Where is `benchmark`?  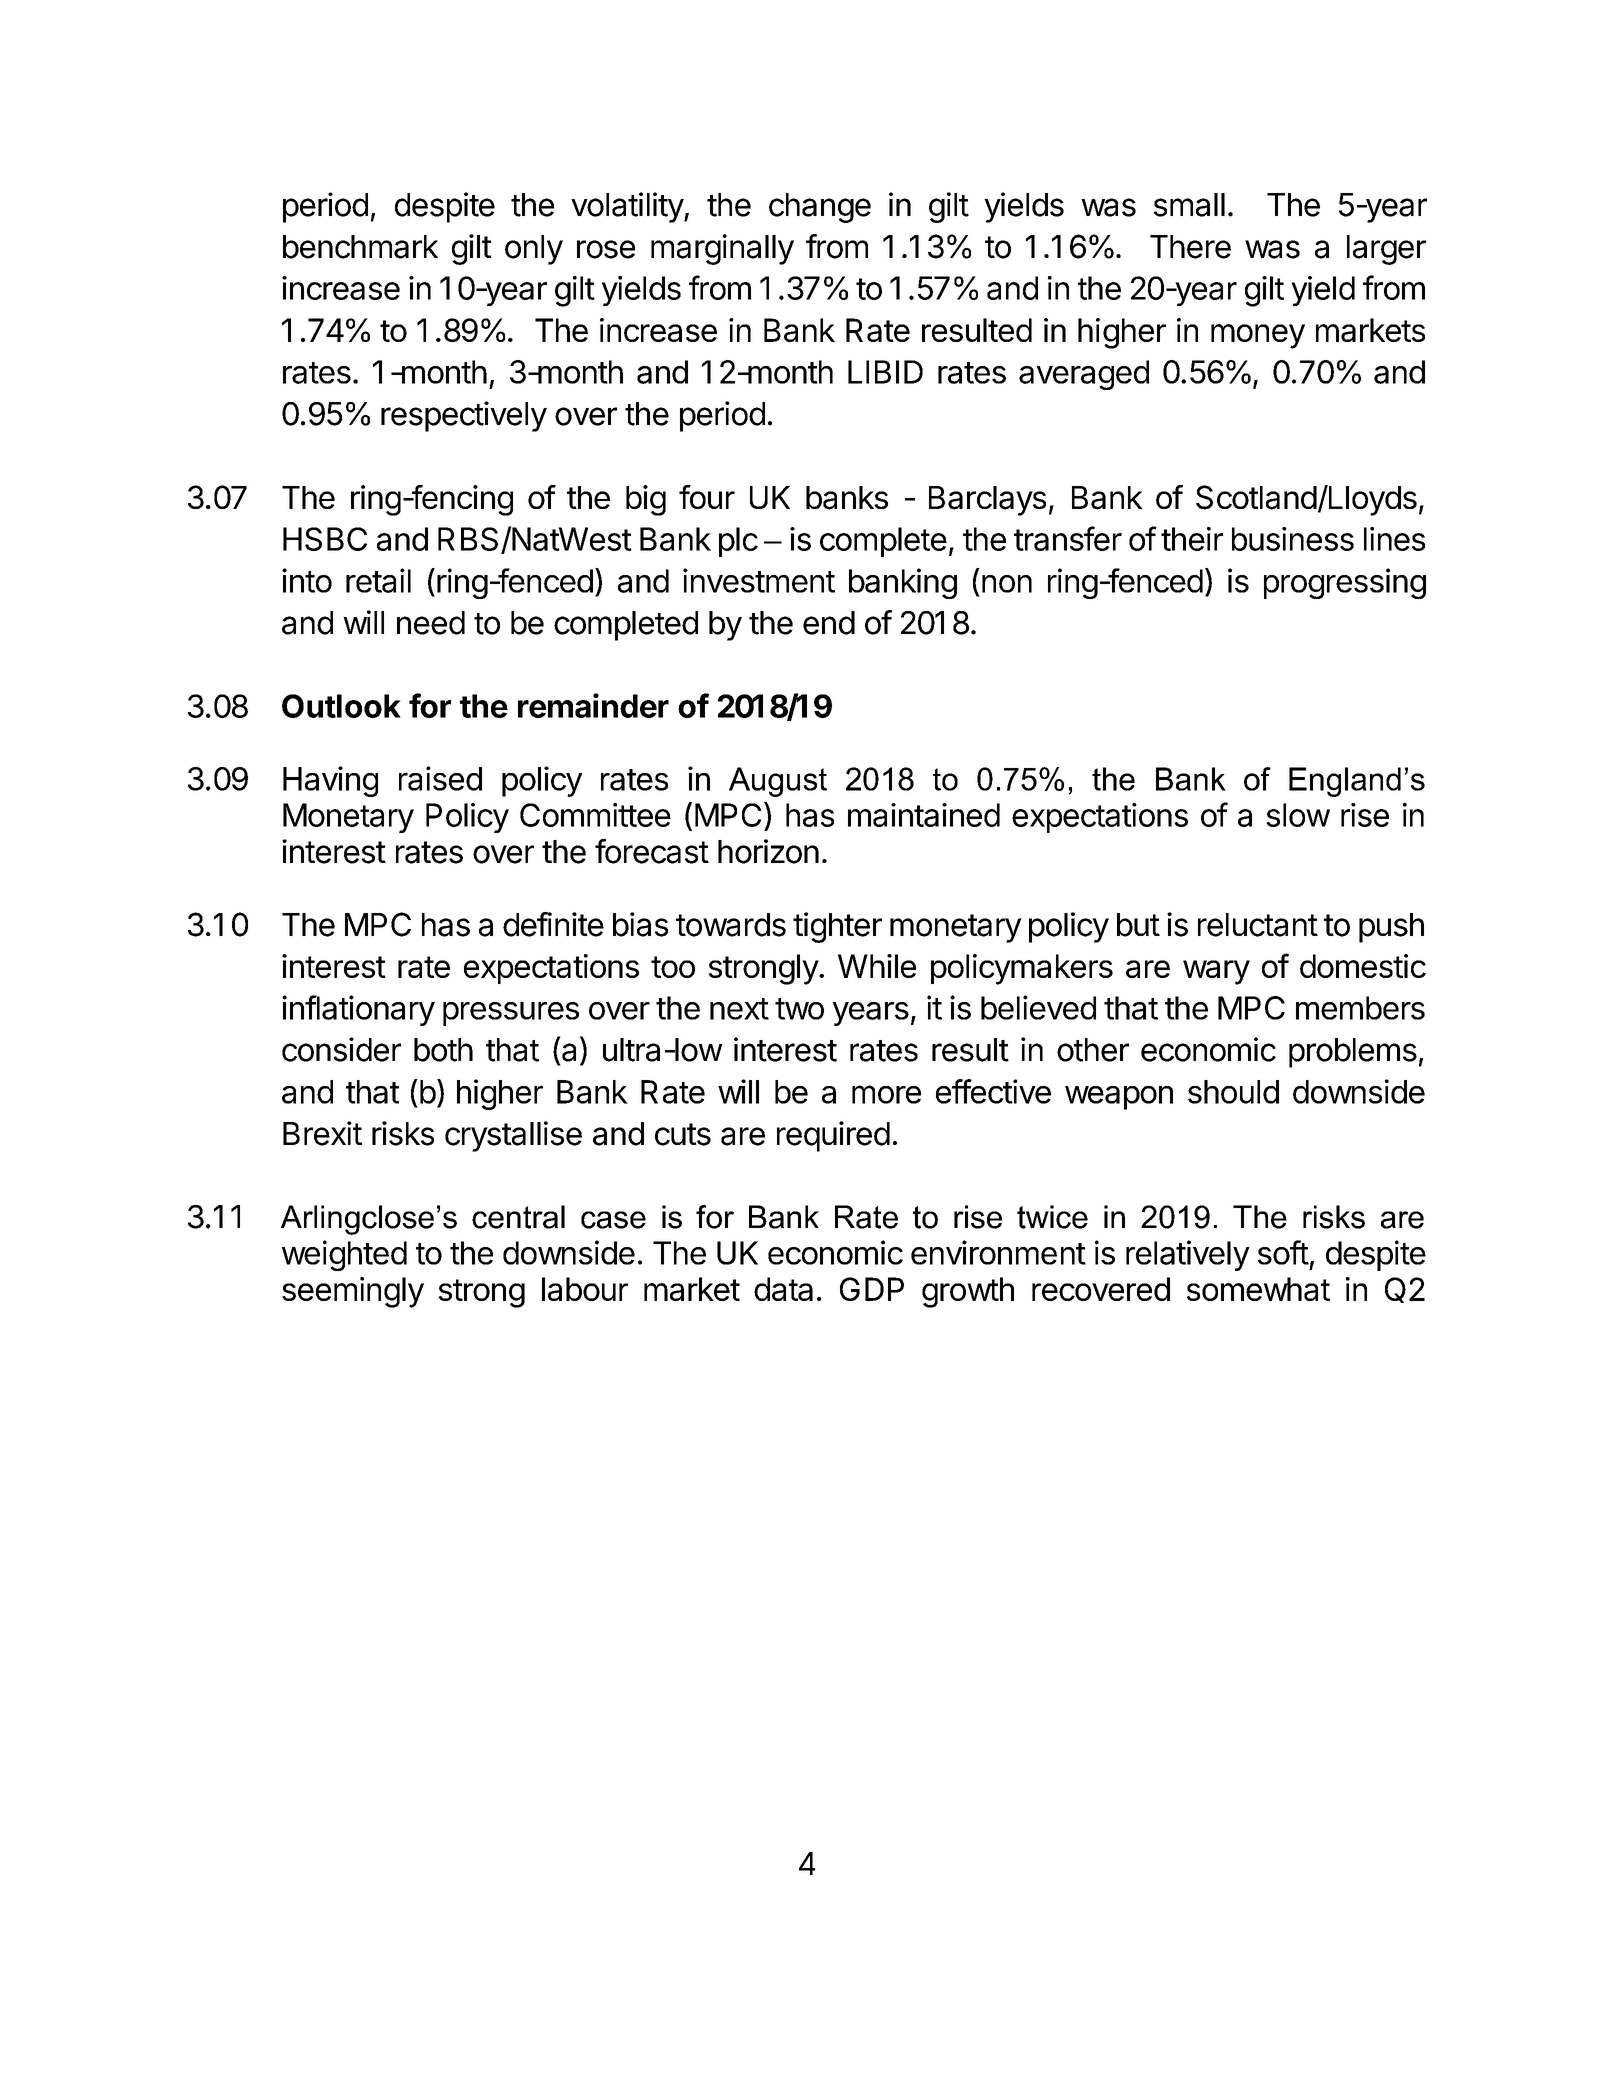 benchmark is located at coordinates (360, 247).
